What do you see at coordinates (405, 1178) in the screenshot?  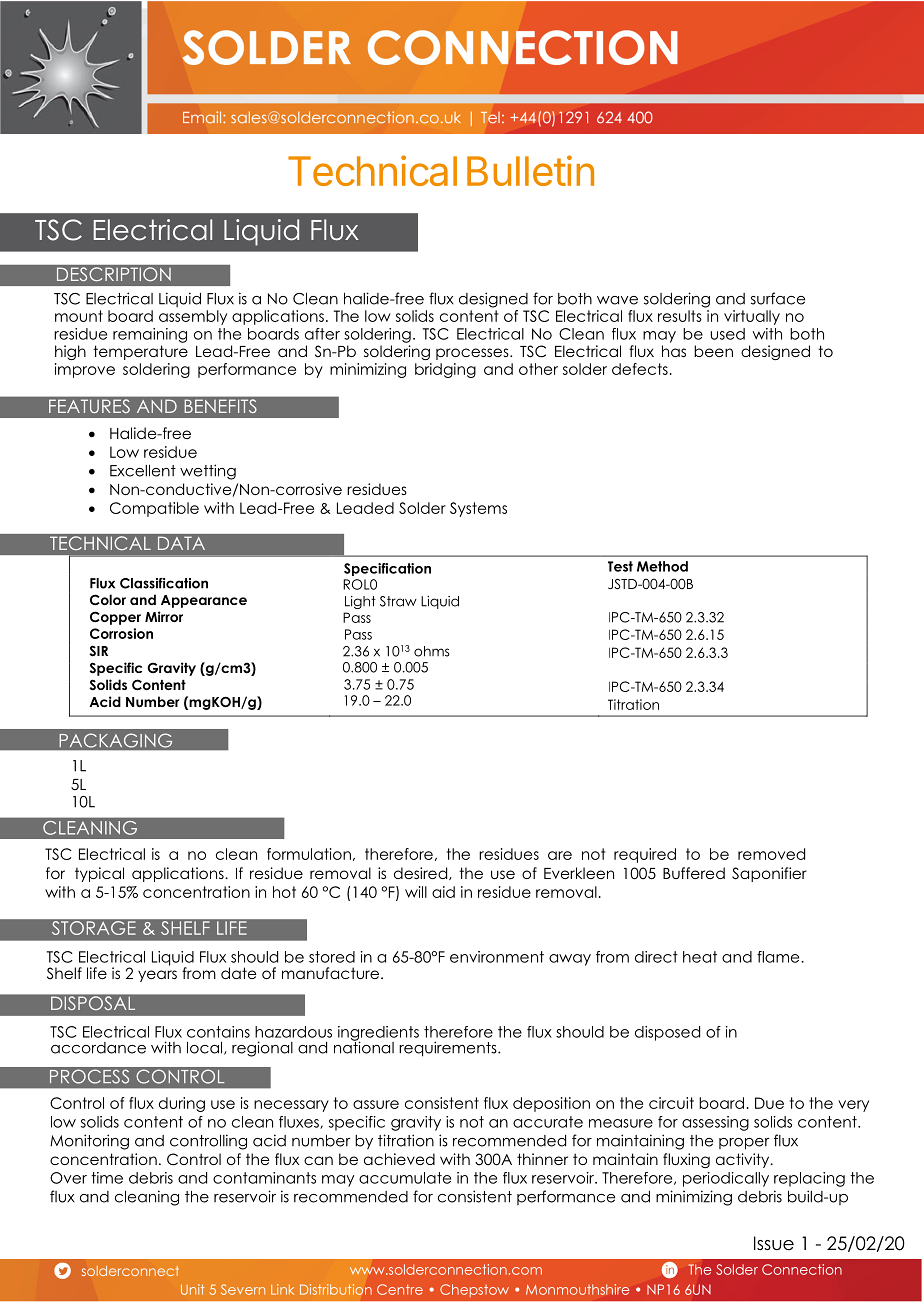 I see `accumulate` at bounding box center [405, 1178].
